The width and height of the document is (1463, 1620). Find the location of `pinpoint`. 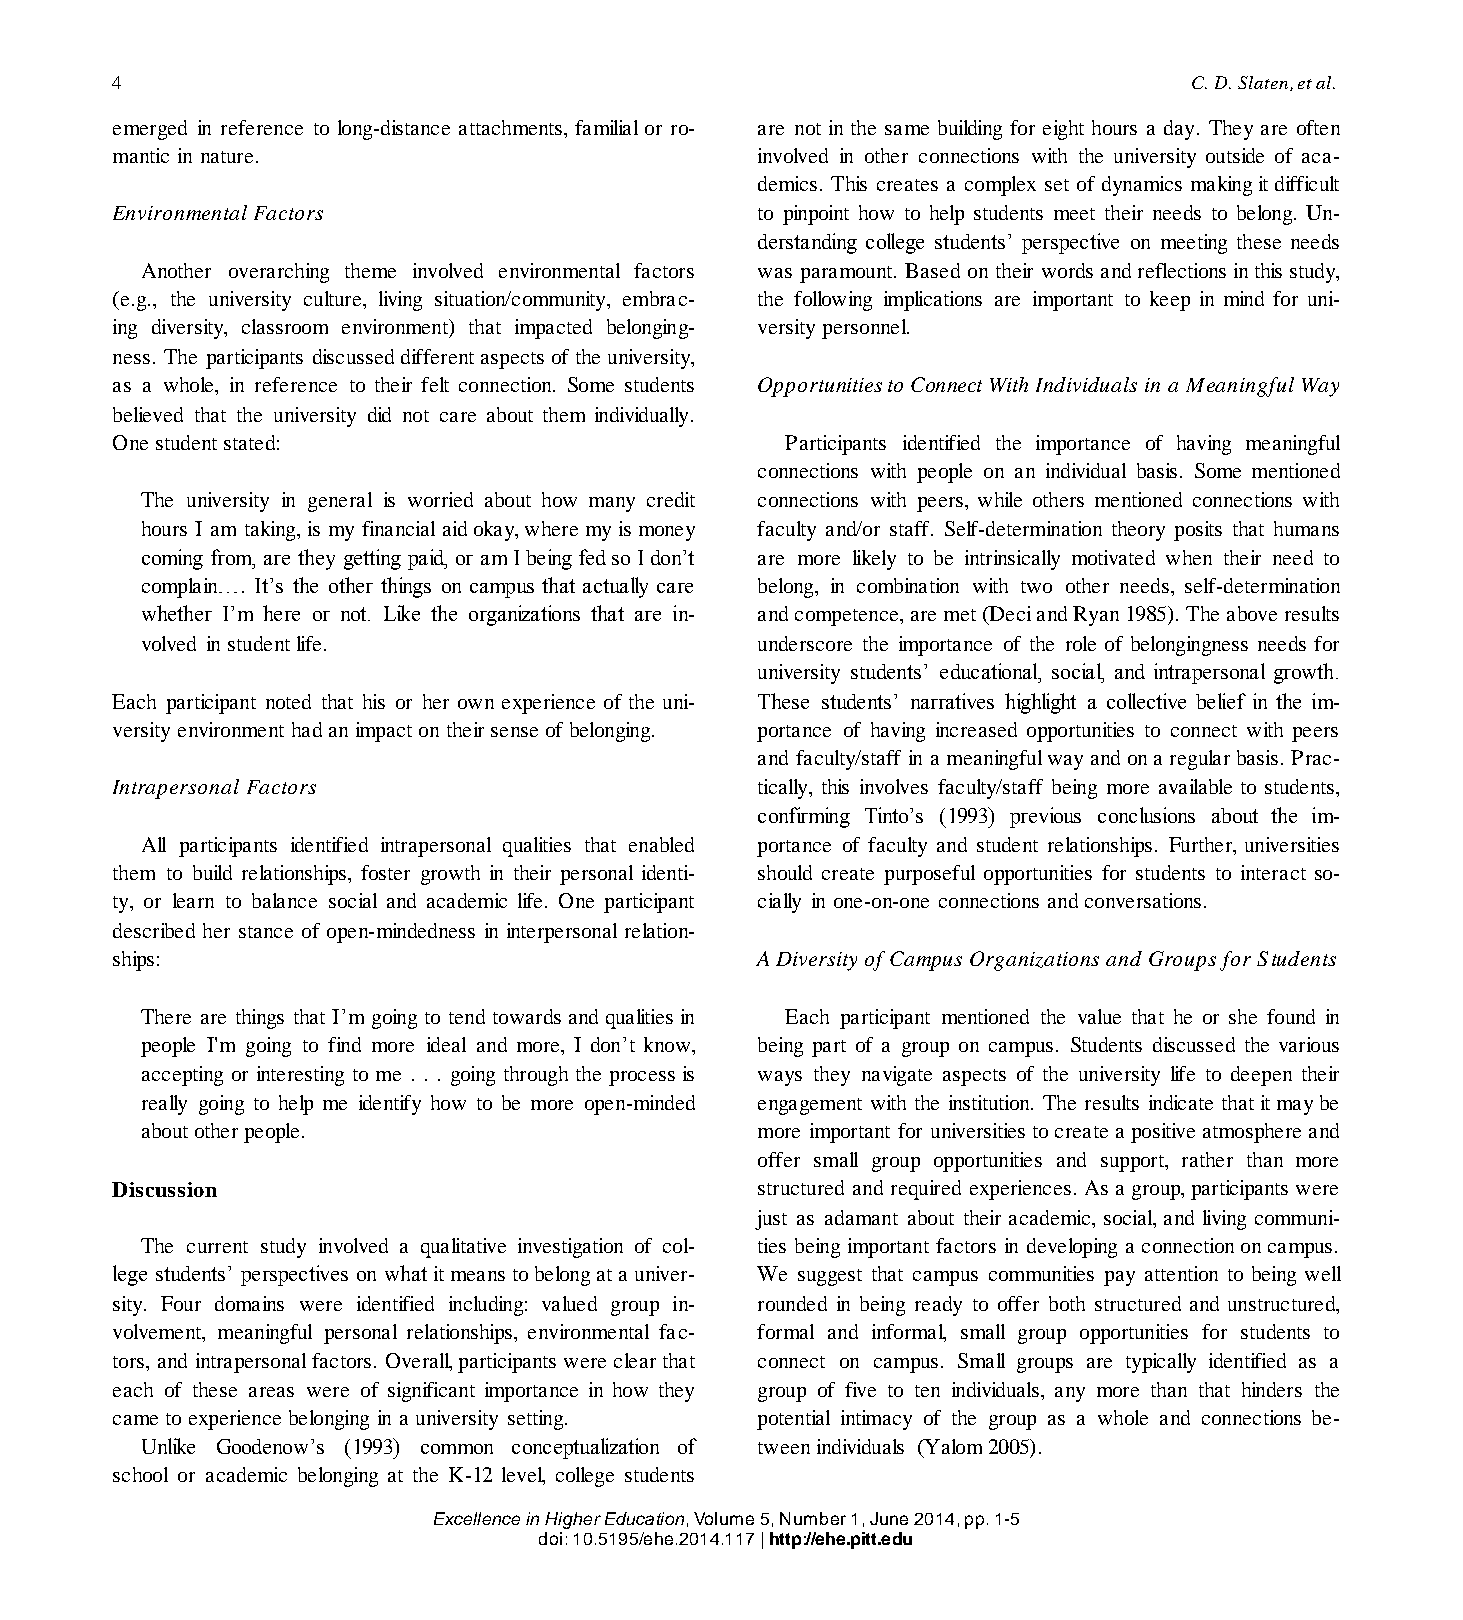

pinpoint is located at coordinates (816, 215).
